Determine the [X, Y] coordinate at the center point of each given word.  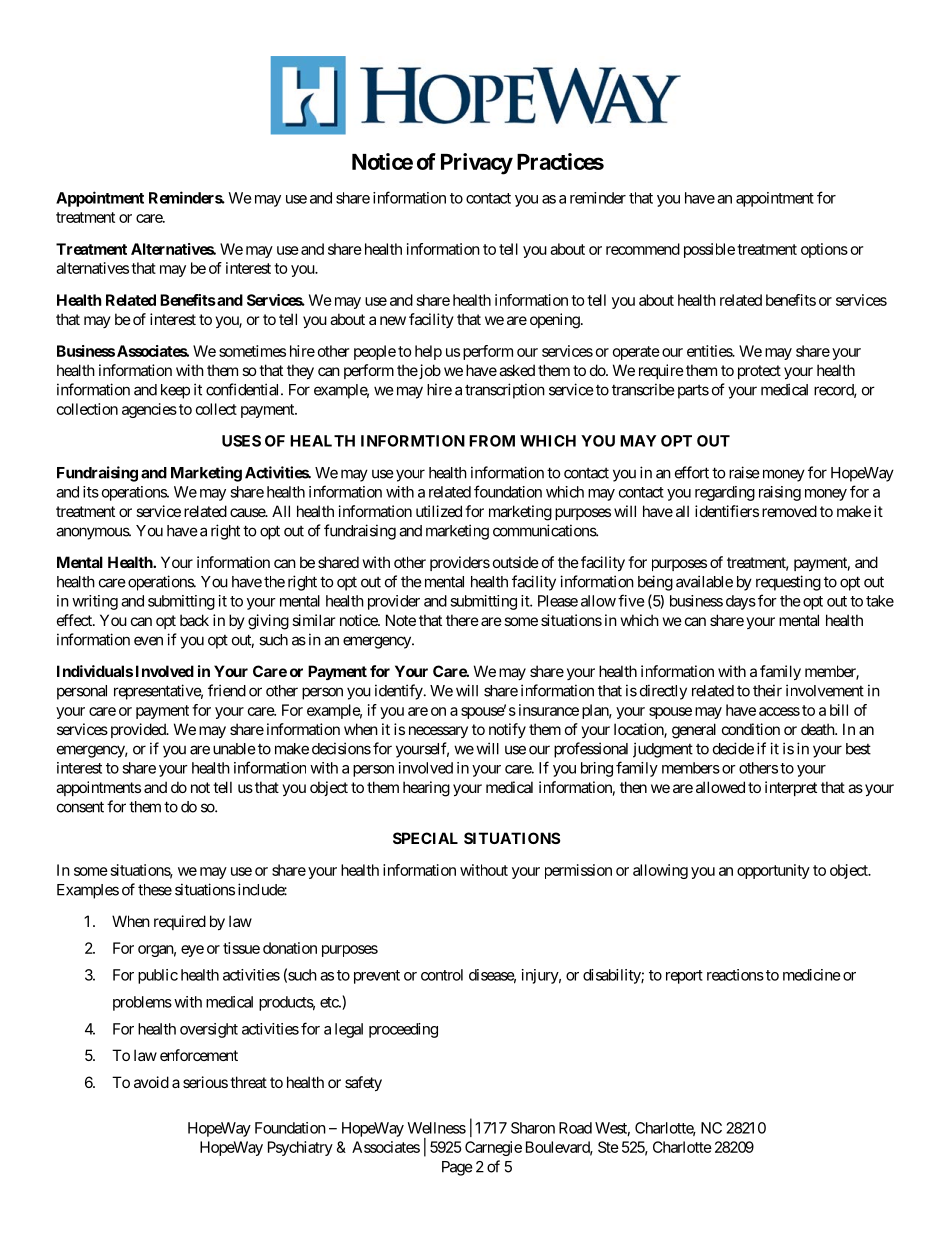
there [462, 620]
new [393, 320]
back [194, 620]
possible [709, 250]
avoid [151, 1082]
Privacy [477, 164]
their [767, 690]
